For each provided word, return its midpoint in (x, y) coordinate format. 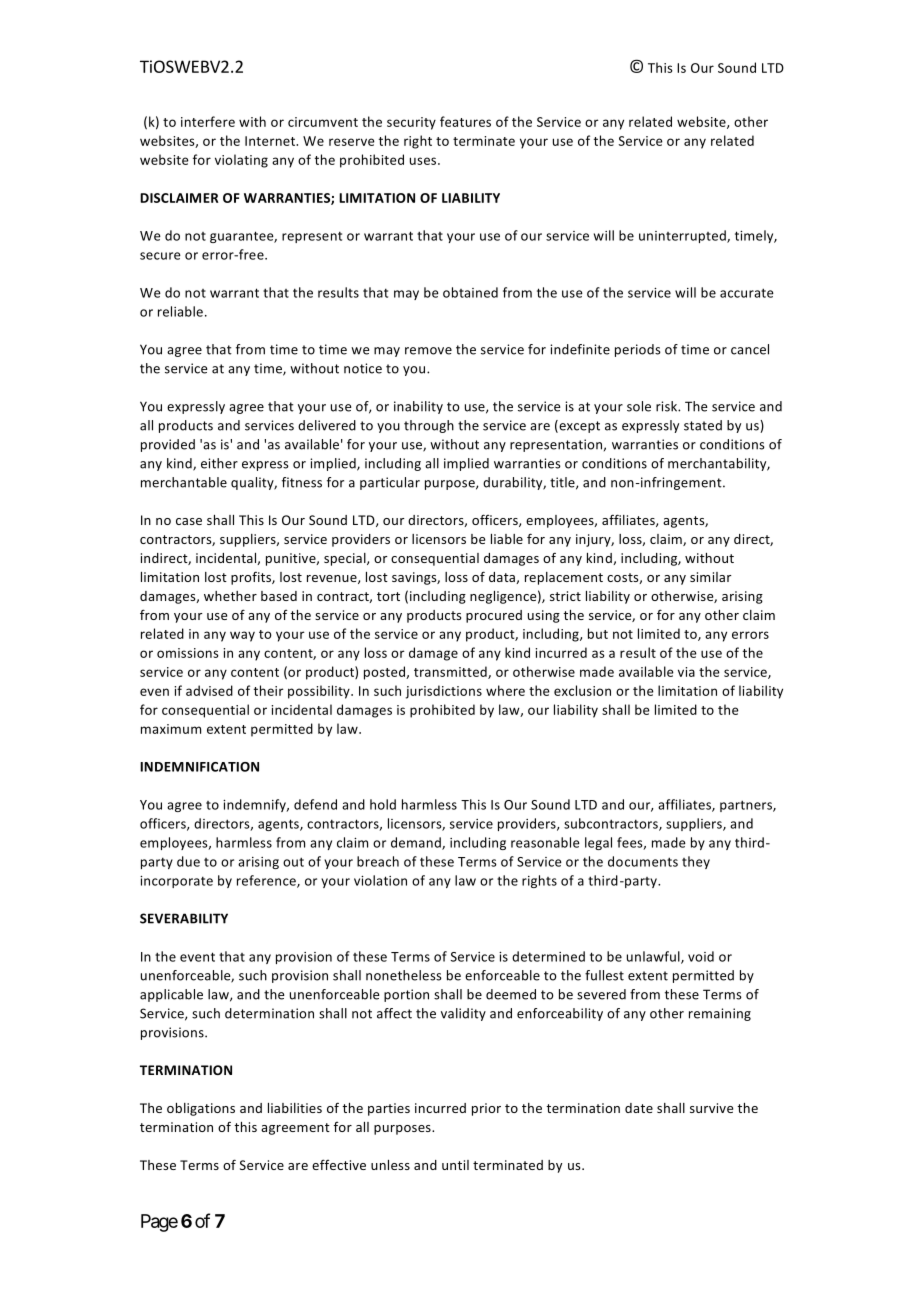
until (455, 1165)
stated (703, 425)
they (696, 862)
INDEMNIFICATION (199, 767)
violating (241, 161)
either (219, 463)
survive (711, 1108)
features (465, 121)
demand (417, 843)
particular (390, 483)
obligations (201, 1109)
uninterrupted (683, 236)
